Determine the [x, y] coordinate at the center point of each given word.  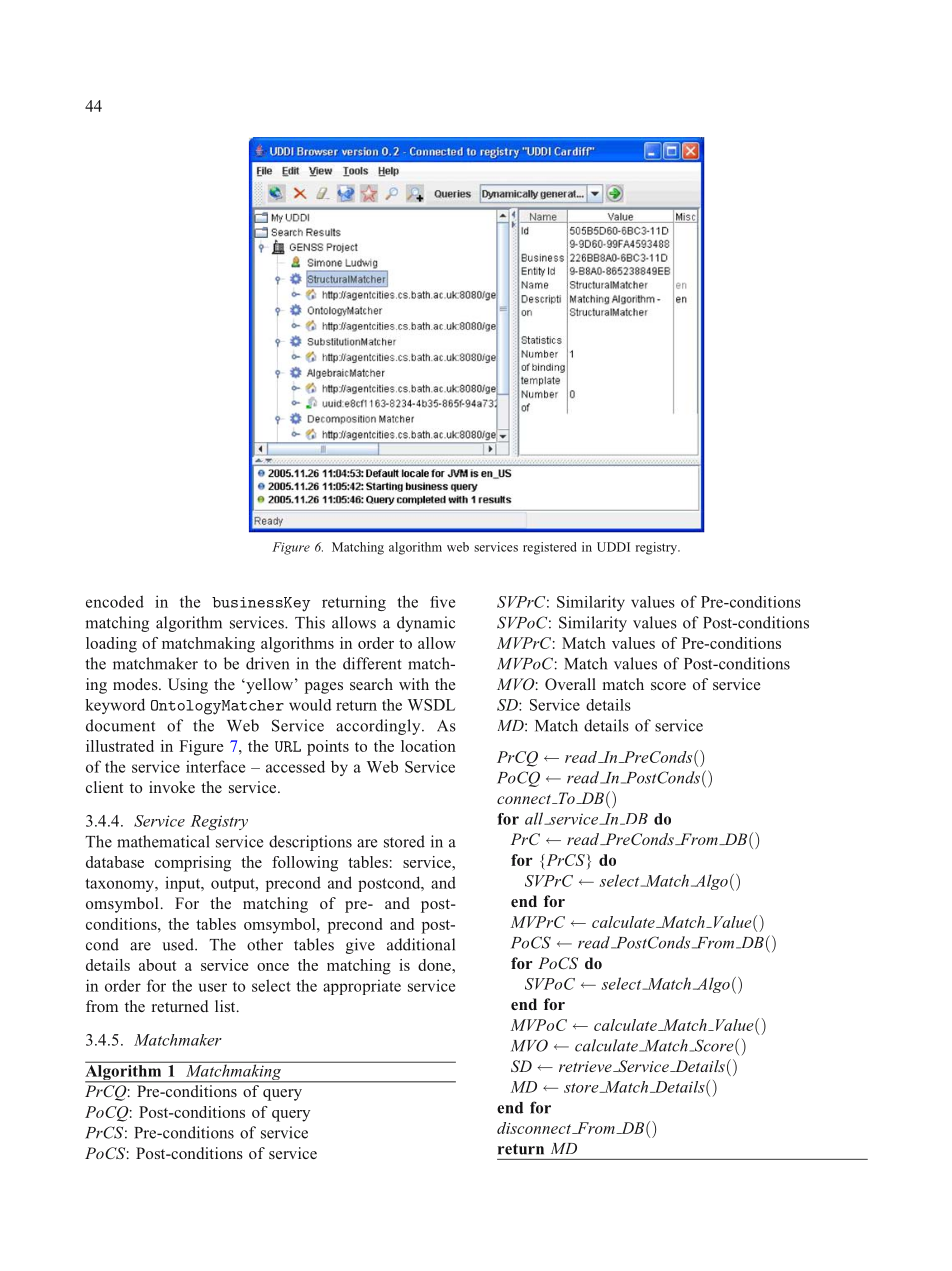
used [179, 944]
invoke [172, 787]
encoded [115, 601]
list [226, 1006]
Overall [570, 684]
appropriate [362, 987]
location [428, 746]
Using [188, 686]
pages [324, 688]
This [310, 622]
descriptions [310, 843]
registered [550, 548]
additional [421, 944]
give [360, 946]
